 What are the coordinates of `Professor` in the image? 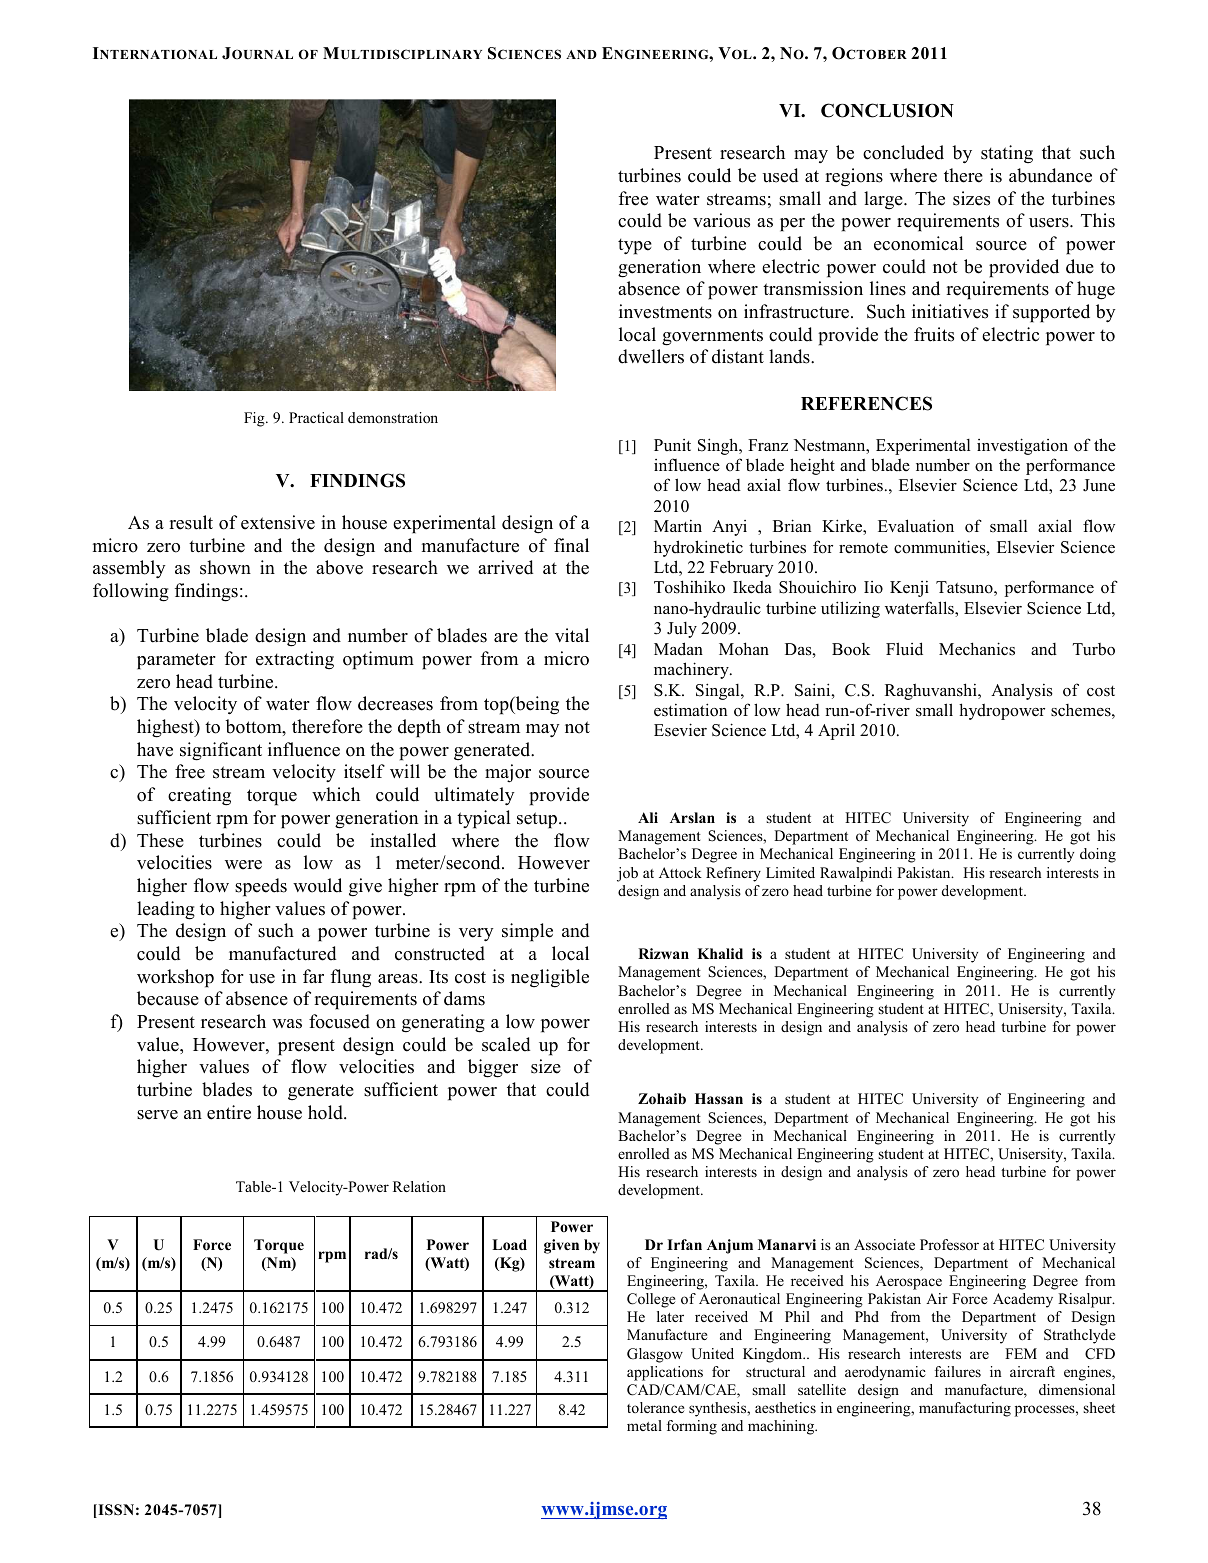 It's located at (949, 1244).
